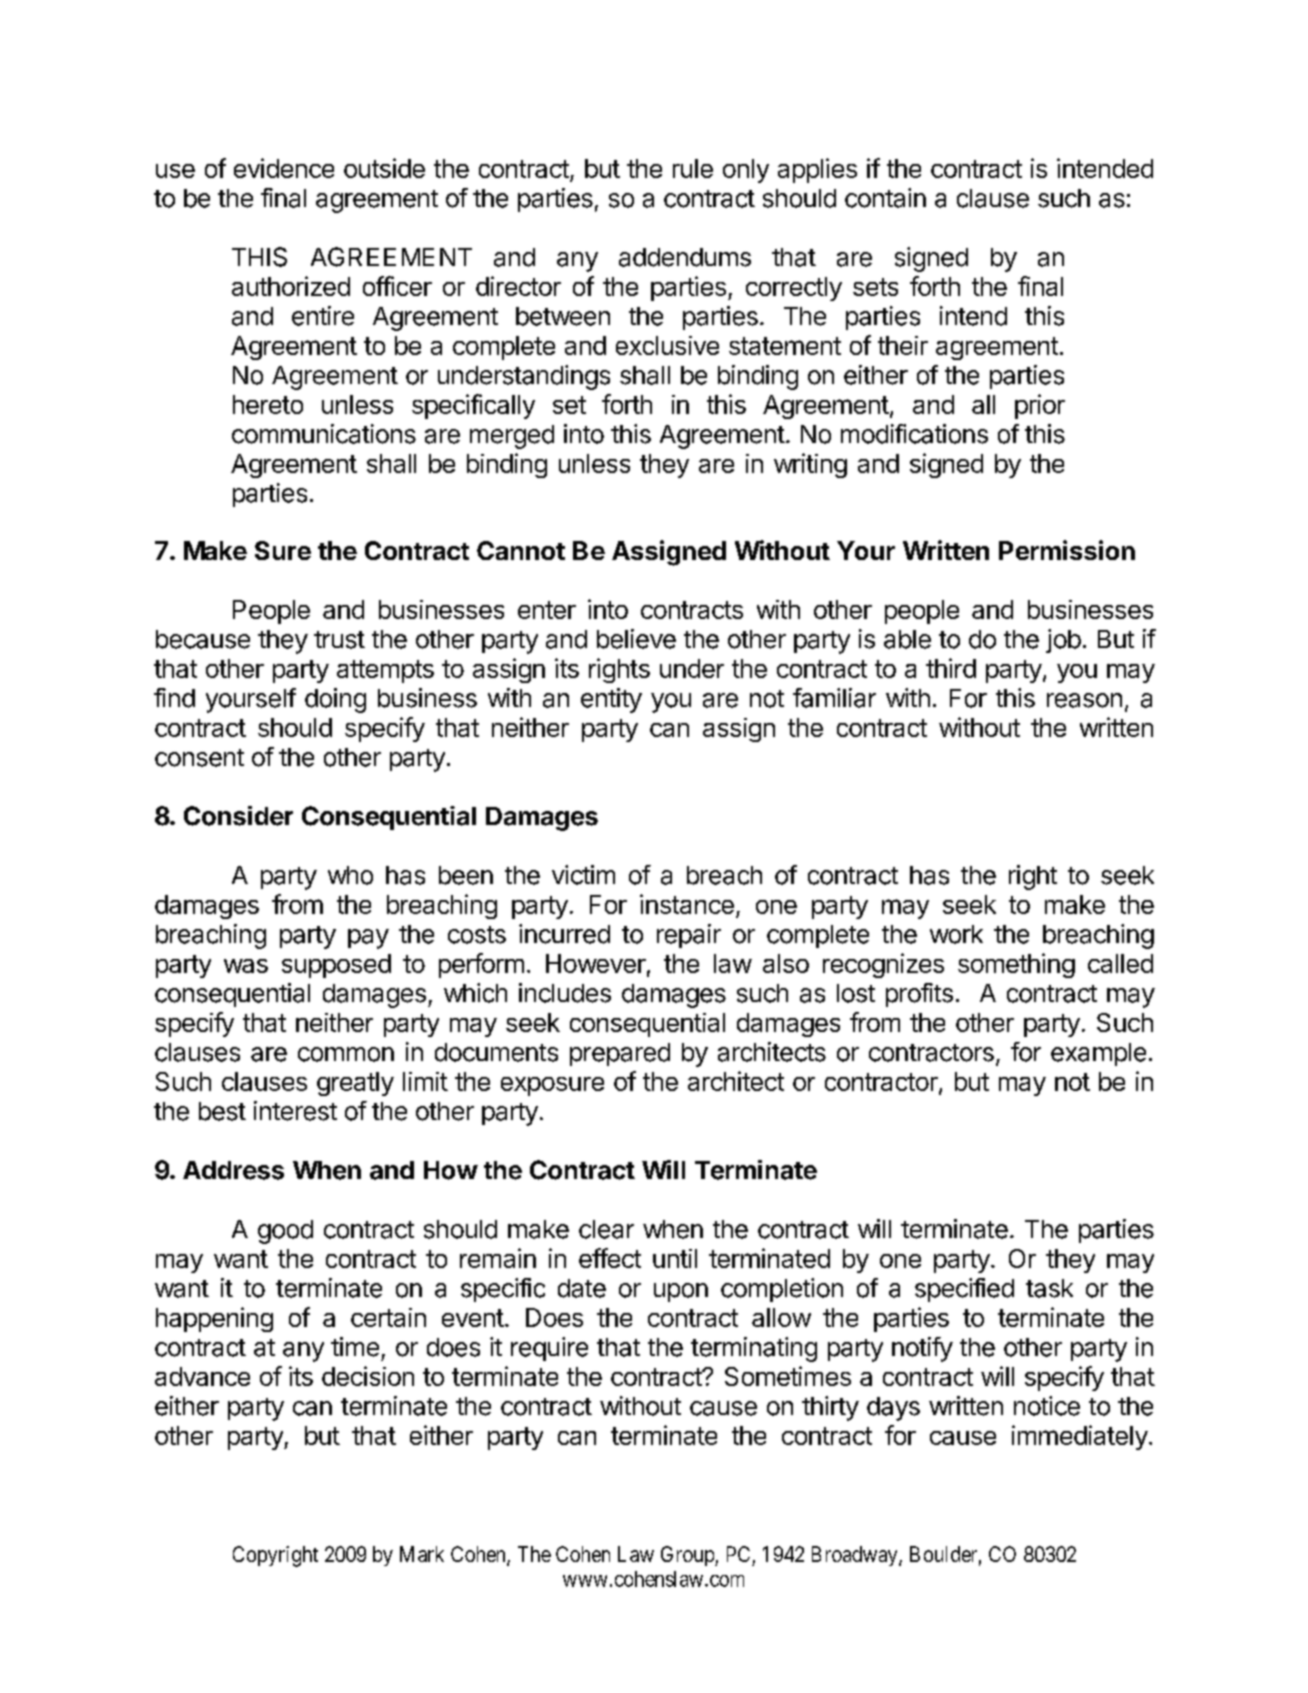 Image resolution: width=1308 pixels, height=1693 pixels. What do you see at coordinates (1098, 1054) in the screenshot?
I see `example` at bounding box center [1098, 1054].
